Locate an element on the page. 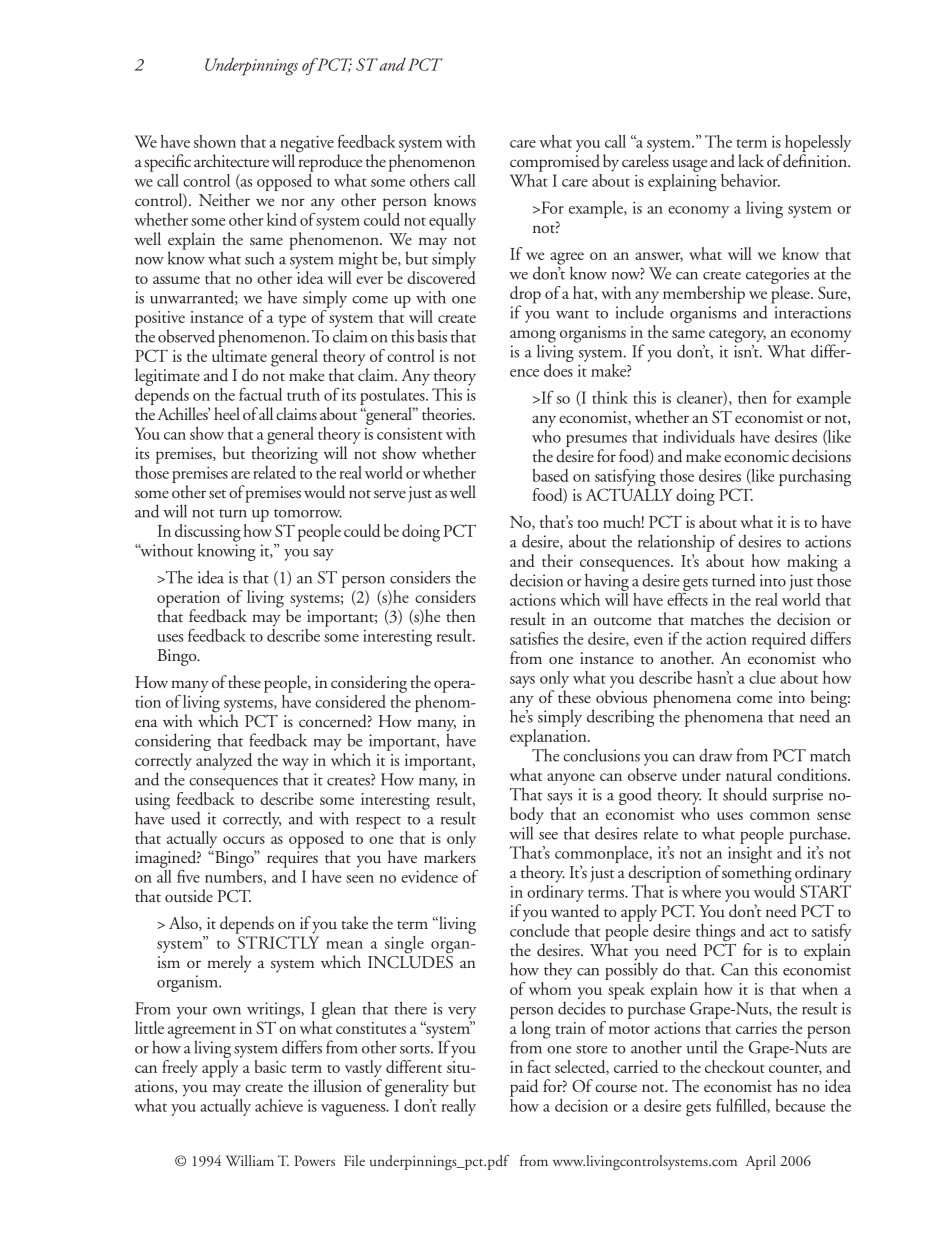 The height and width of the image is (1233, 952). satisfies is located at coordinates (534, 638).
